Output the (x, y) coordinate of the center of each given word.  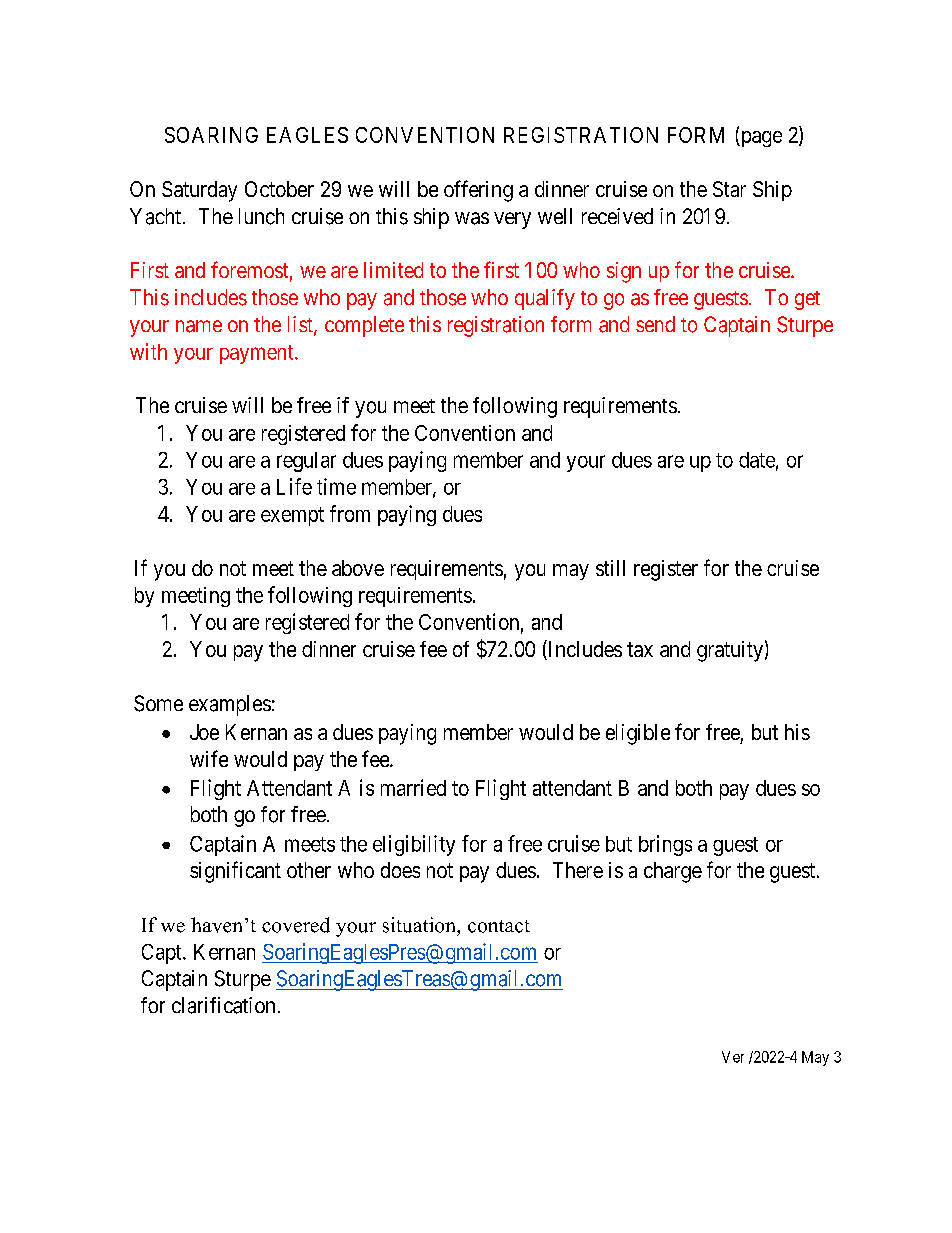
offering (478, 191)
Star (729, 189)
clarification (223, 1005)
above (358, 568)
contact (499, 926)
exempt (292, 516)
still (610, 568)
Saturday (199, 191)
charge (673, 872)
